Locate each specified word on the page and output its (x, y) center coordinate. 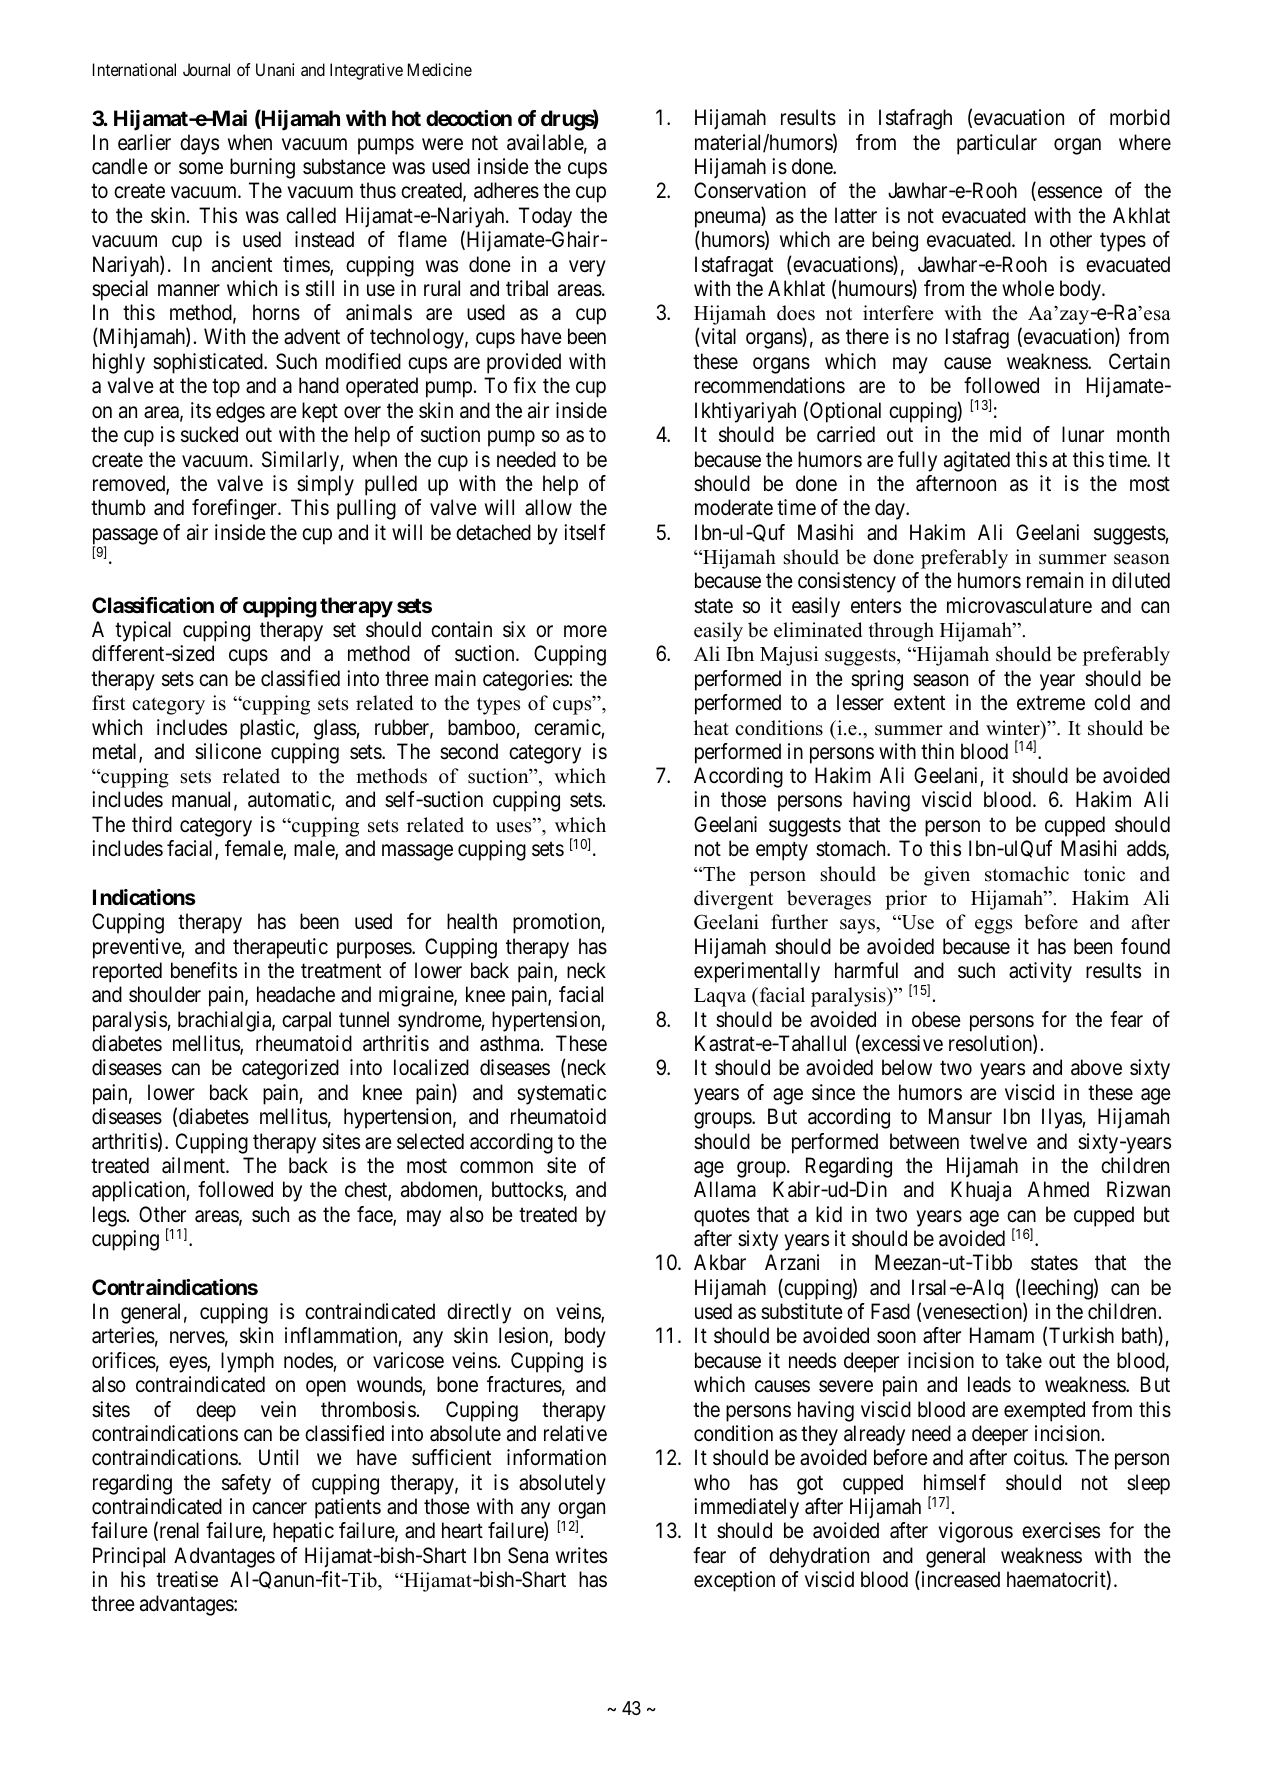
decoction (469, 118)
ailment (194, 1165)
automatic (290, 801)
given (947, 876)
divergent (733, 900)
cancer (279, 1508)
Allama (725, 1189)
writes (581, 1555)
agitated (977, 461)
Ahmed (1058, 1189)
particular (997, 144)
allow (548, 507)
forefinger (235, 509)
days (199, 144)
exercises (1061, 1530)
